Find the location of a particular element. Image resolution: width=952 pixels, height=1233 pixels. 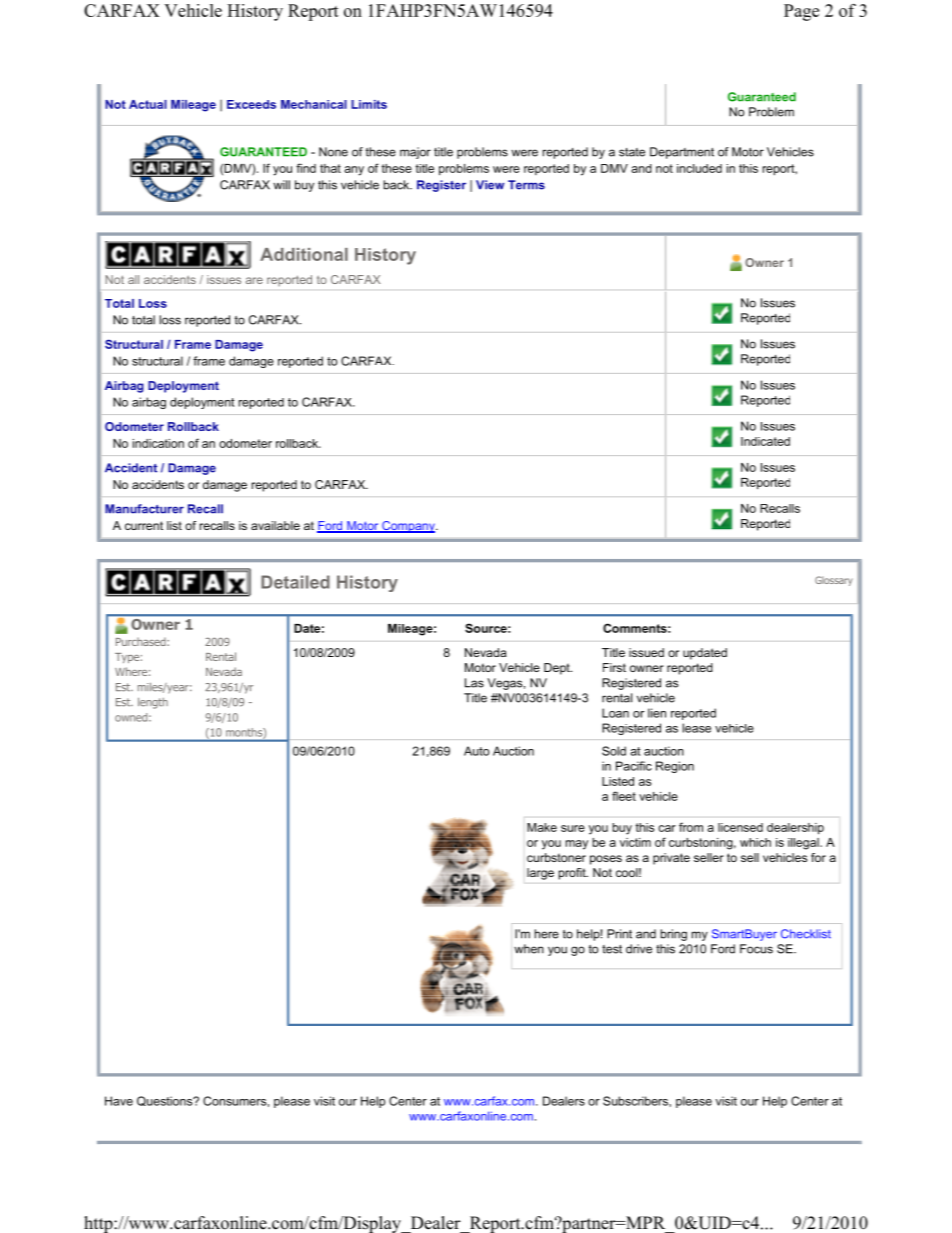

length is located at coordinates (153, 703).
